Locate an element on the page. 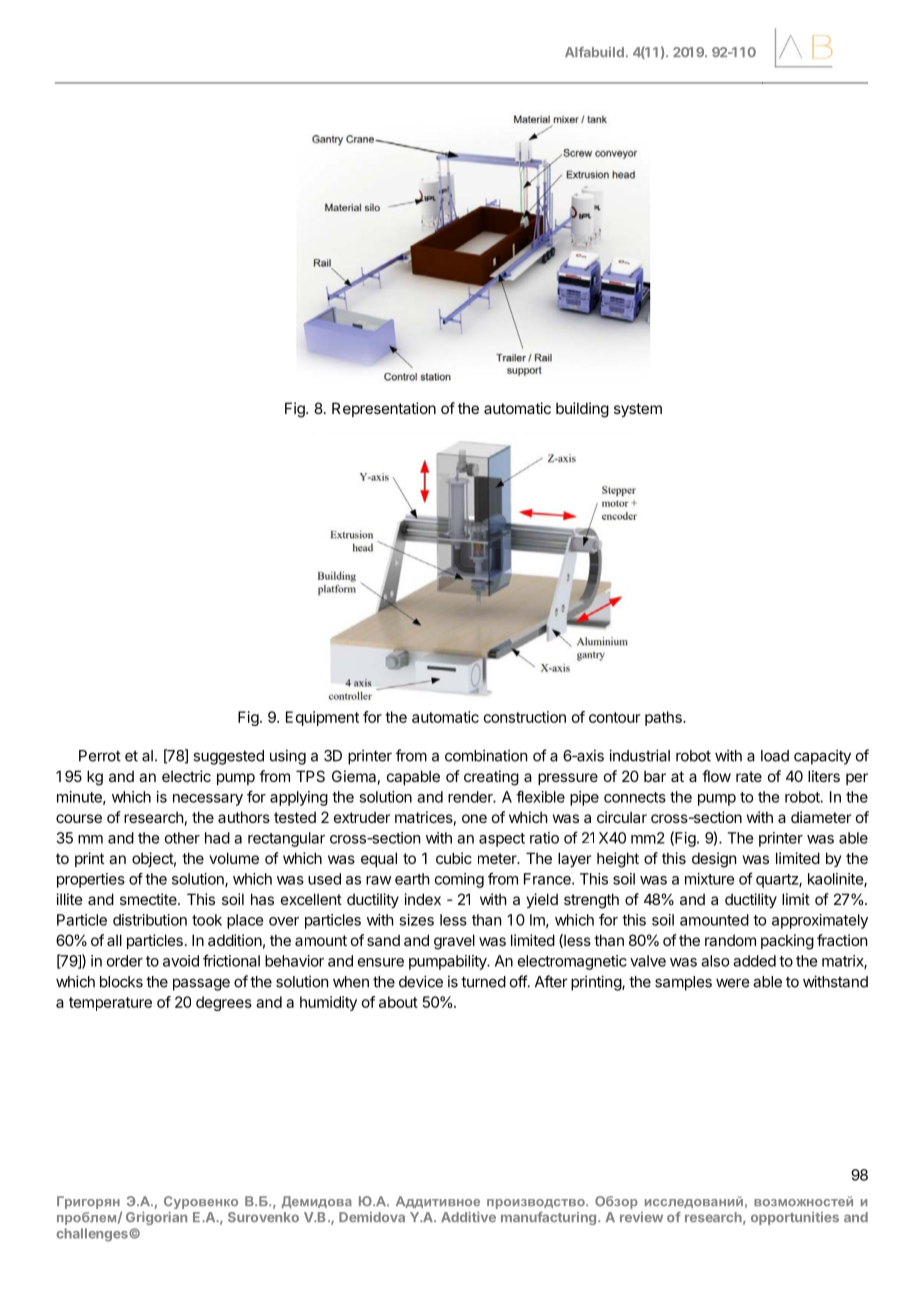 The height and width of the image is (1308, 924). paths is located at coordinates (664, 718).
